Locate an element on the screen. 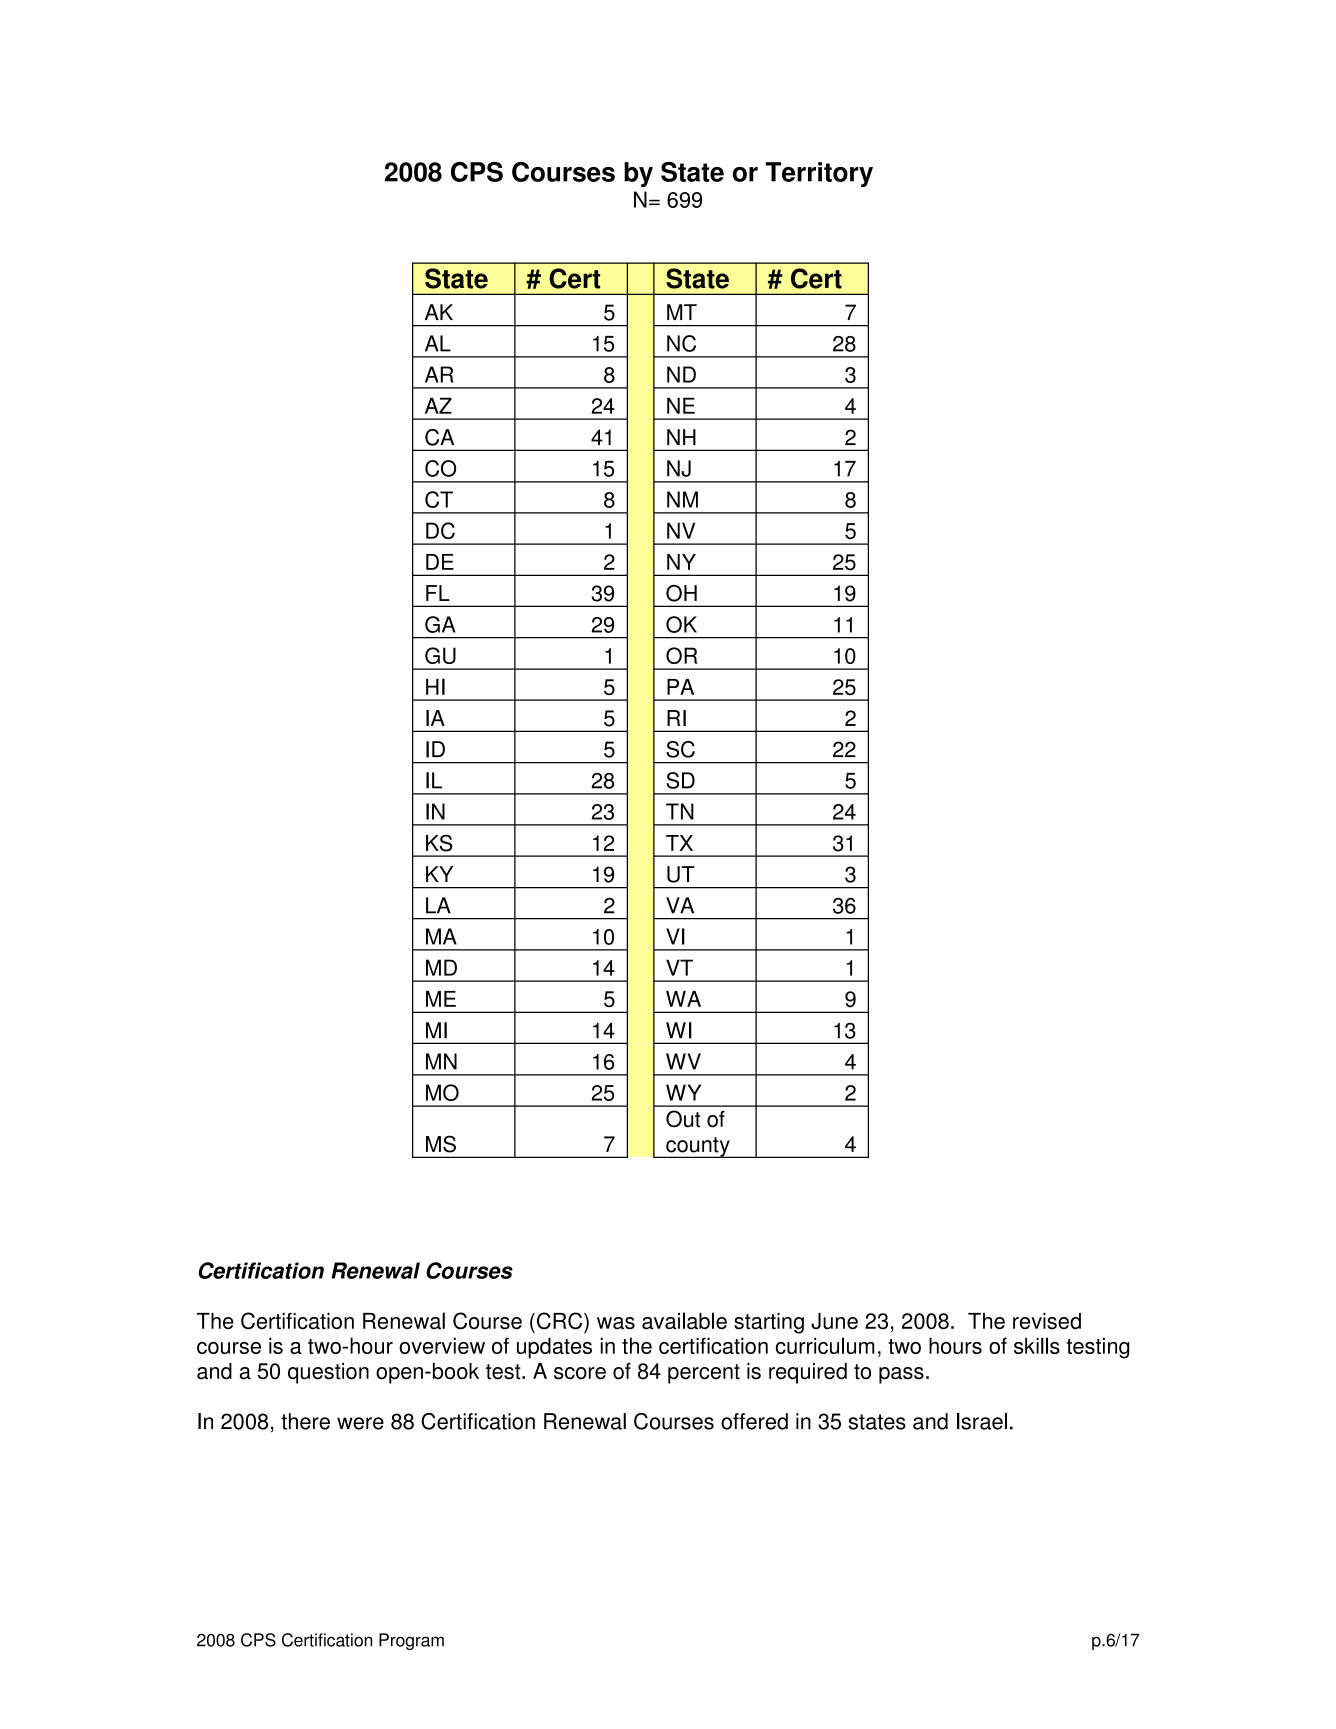 This screenshot has width=1336, height=1729. overview is located at coordinates (442, 1345).
